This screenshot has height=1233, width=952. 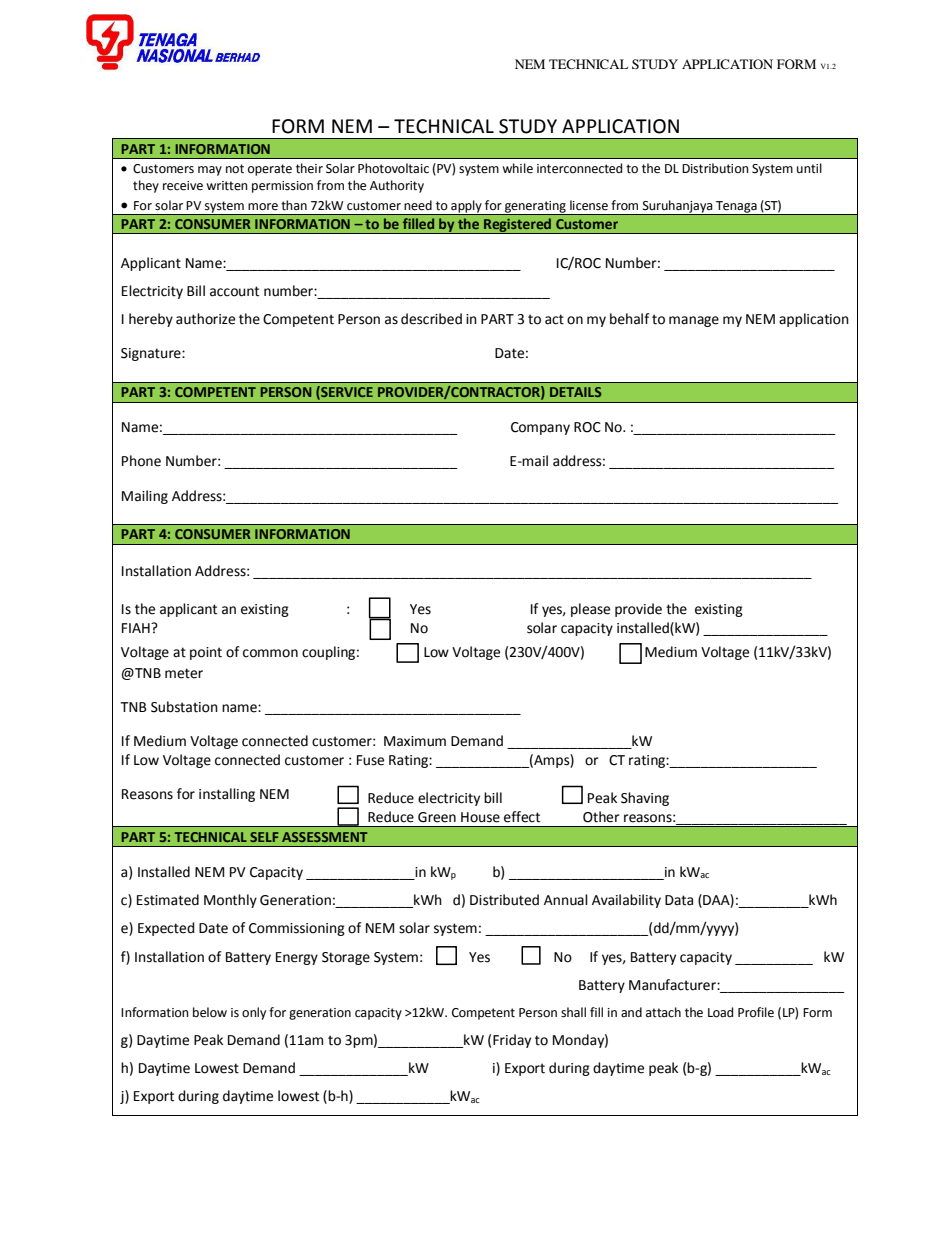 What do you see at coordinates (601, 817) in the screenshot?
I see `Other` at bounding box center [601, 817].
